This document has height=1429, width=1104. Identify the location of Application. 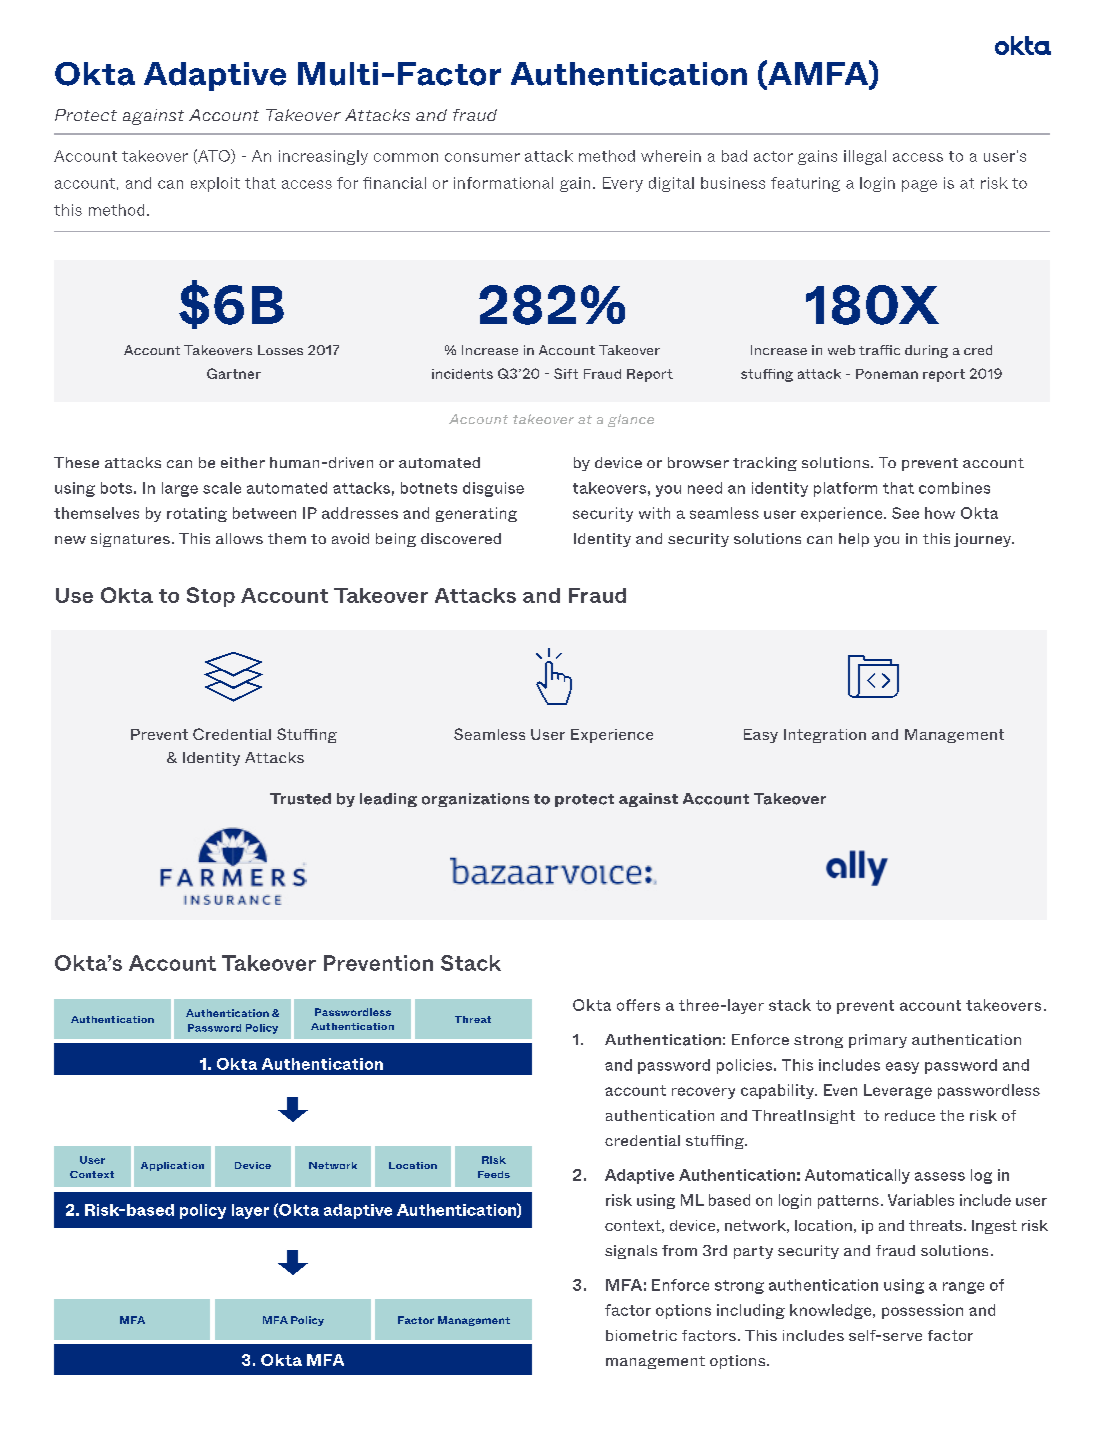
(172, 1166).
